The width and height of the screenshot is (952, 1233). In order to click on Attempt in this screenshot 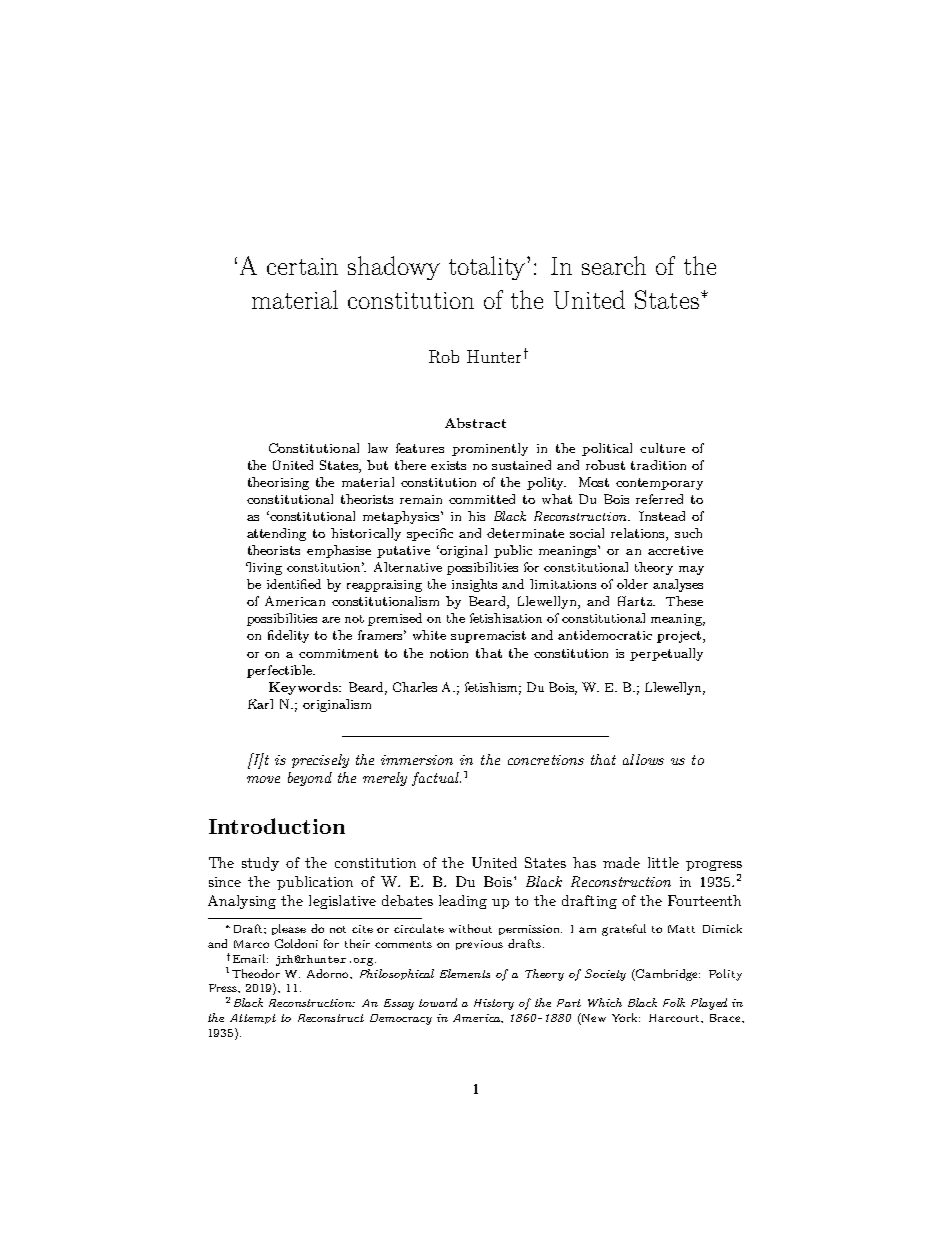, I will do `click(253, 1019)`.
